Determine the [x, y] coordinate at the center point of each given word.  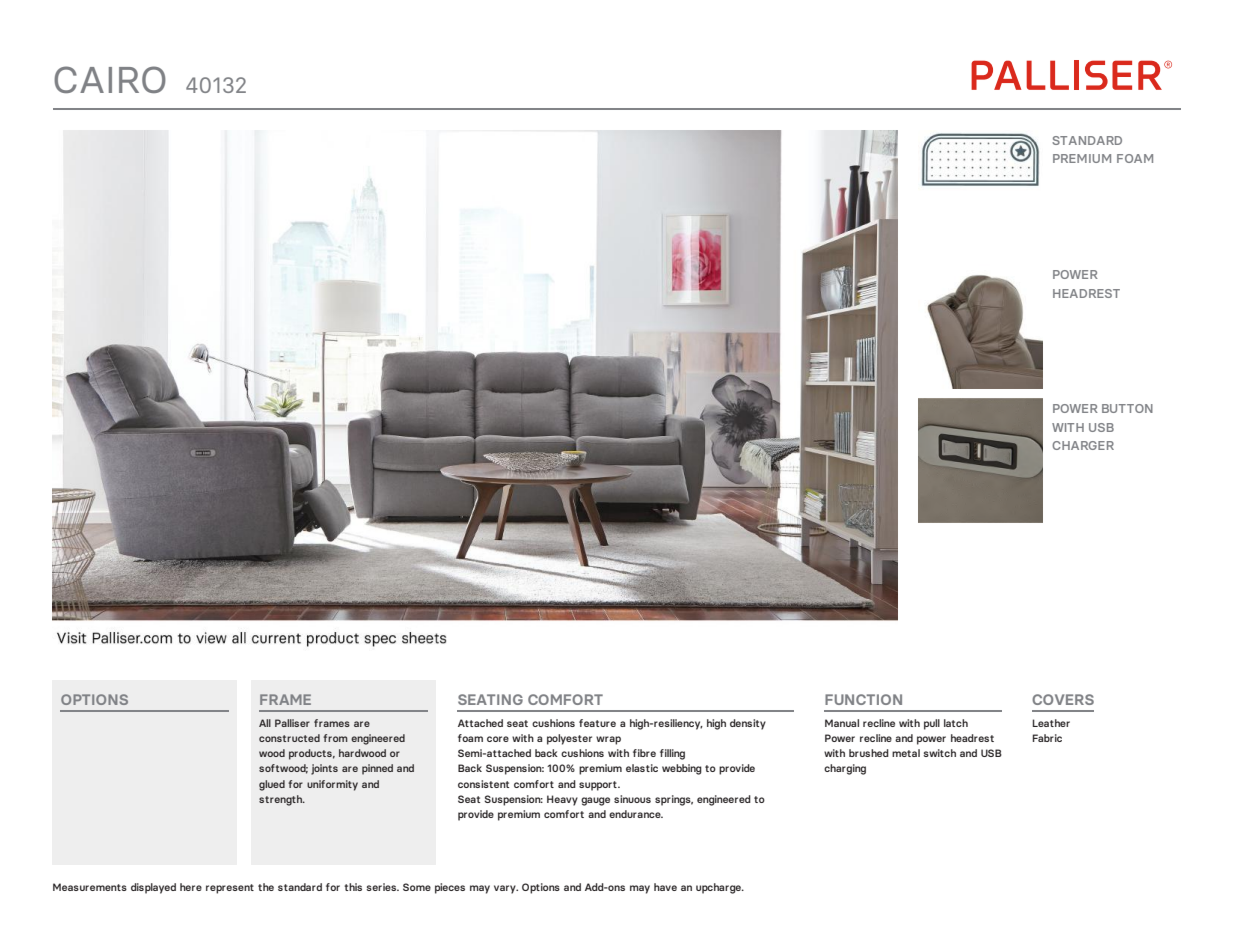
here [191, 887]
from [335, 738]
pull [932, 724]
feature [597, 723]
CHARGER [1083, 445]
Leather [1051, 723]
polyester [569, 739]
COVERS [1063, 699]
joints [324, 769]
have [665, 887]
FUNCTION [863, 699]
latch [956, 723]
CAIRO [110, 79]
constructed [289, 738]
